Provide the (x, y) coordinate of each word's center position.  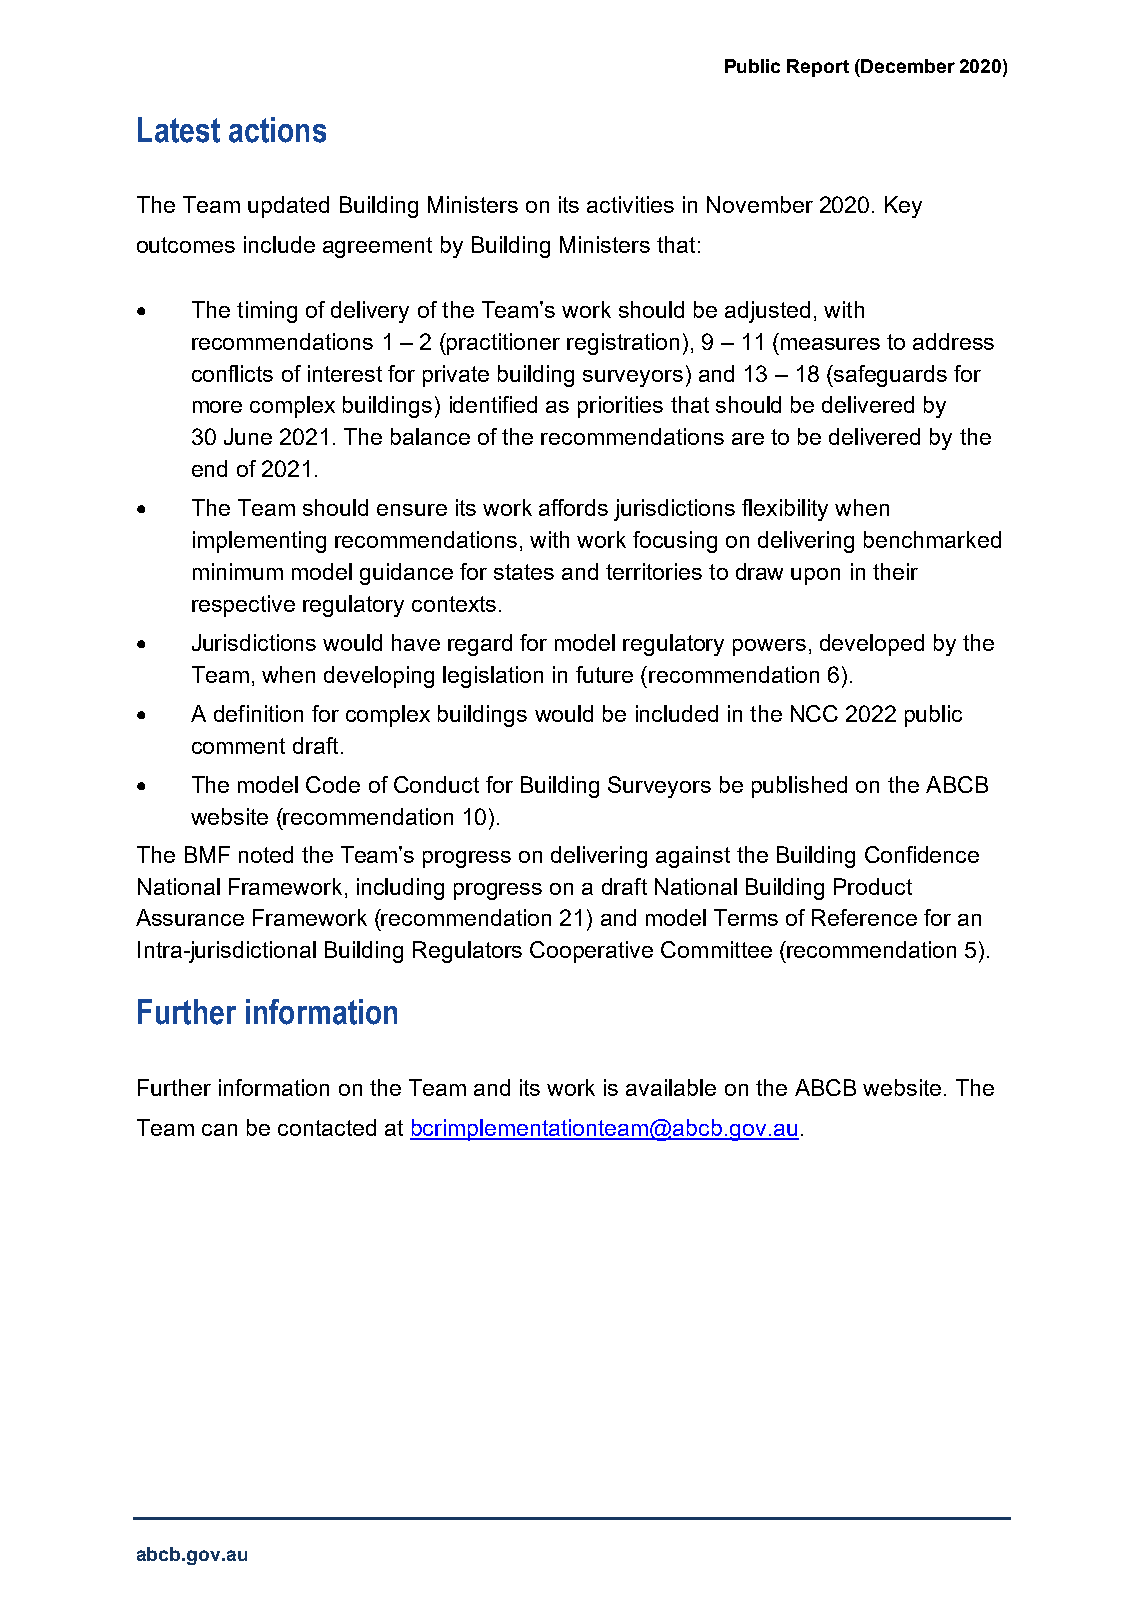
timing (267, 312)
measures (830, 344)
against (693, 857)
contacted (327, 1127)
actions (277, 130)
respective (243, 606)
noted (266, 854)
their (895, 571)
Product (873, 886)
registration (623, 344)
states (524, 572)
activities (630, 204)
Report (818, 68)
